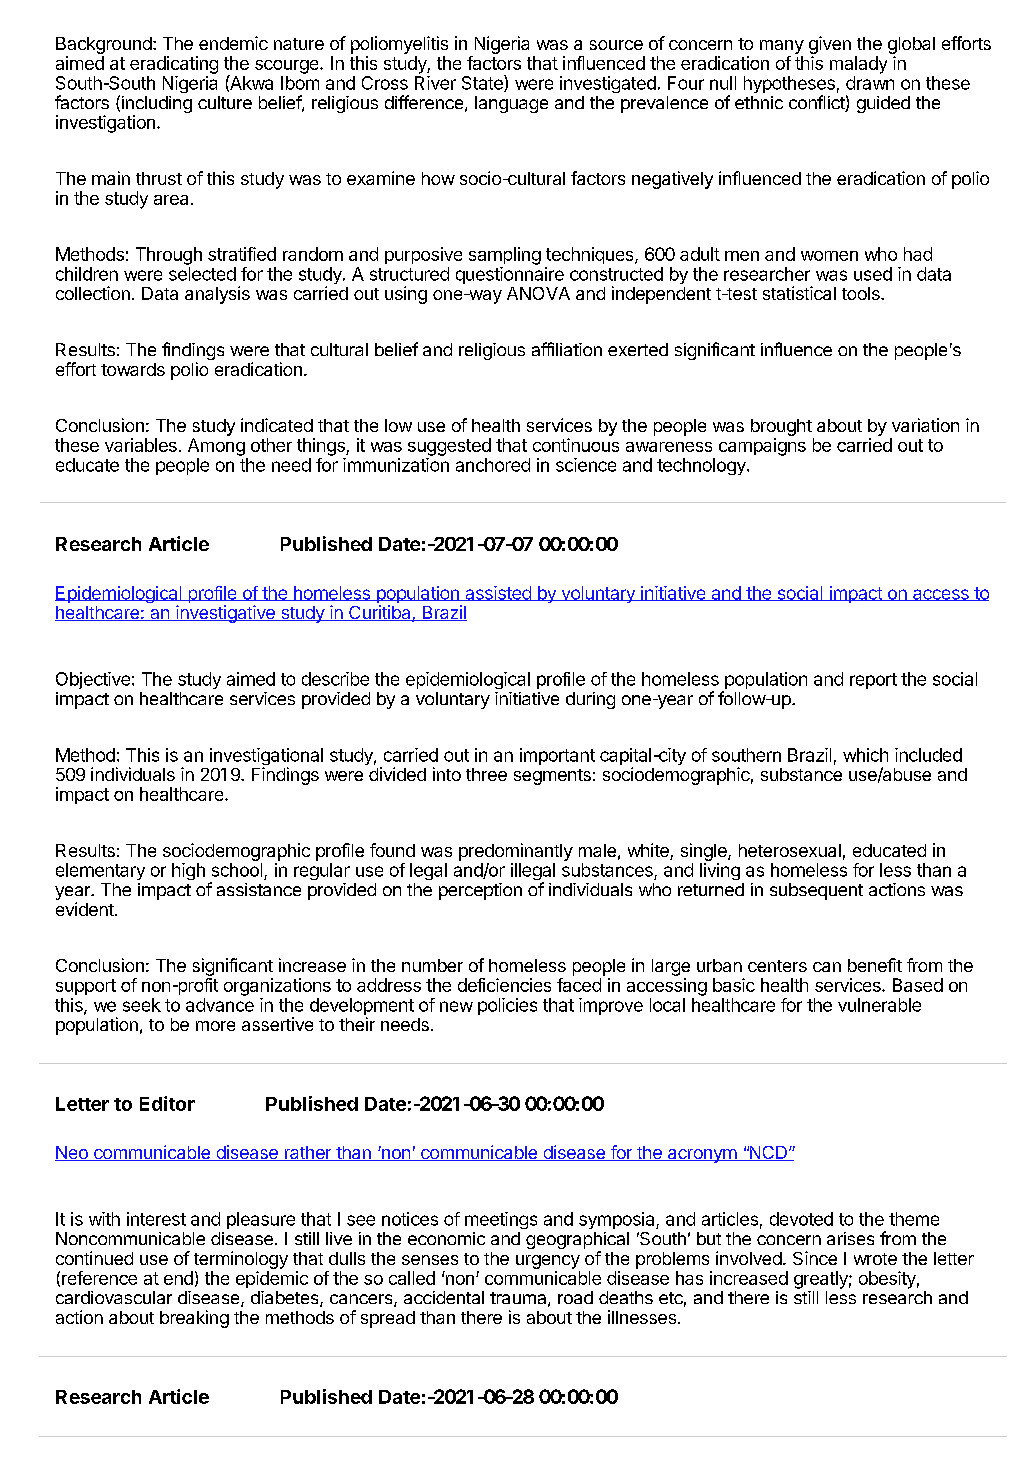 The width and height of the image is (1033, 1461). What do you see at coordinates (858, 65) in the image?
I see `malady` at bounding box center [858, 65].
